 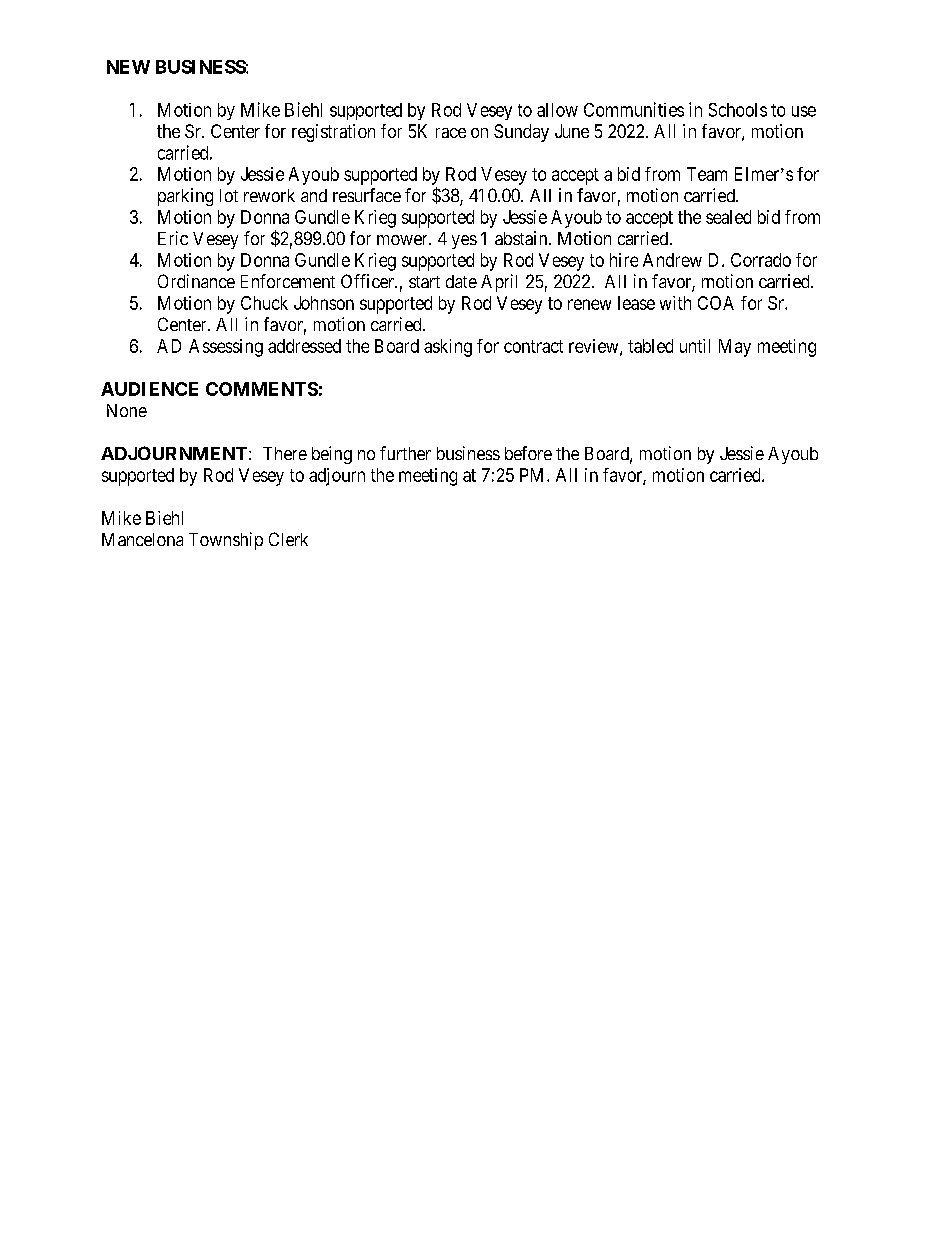 I want to click on registration, so click(x=333, y=133).
